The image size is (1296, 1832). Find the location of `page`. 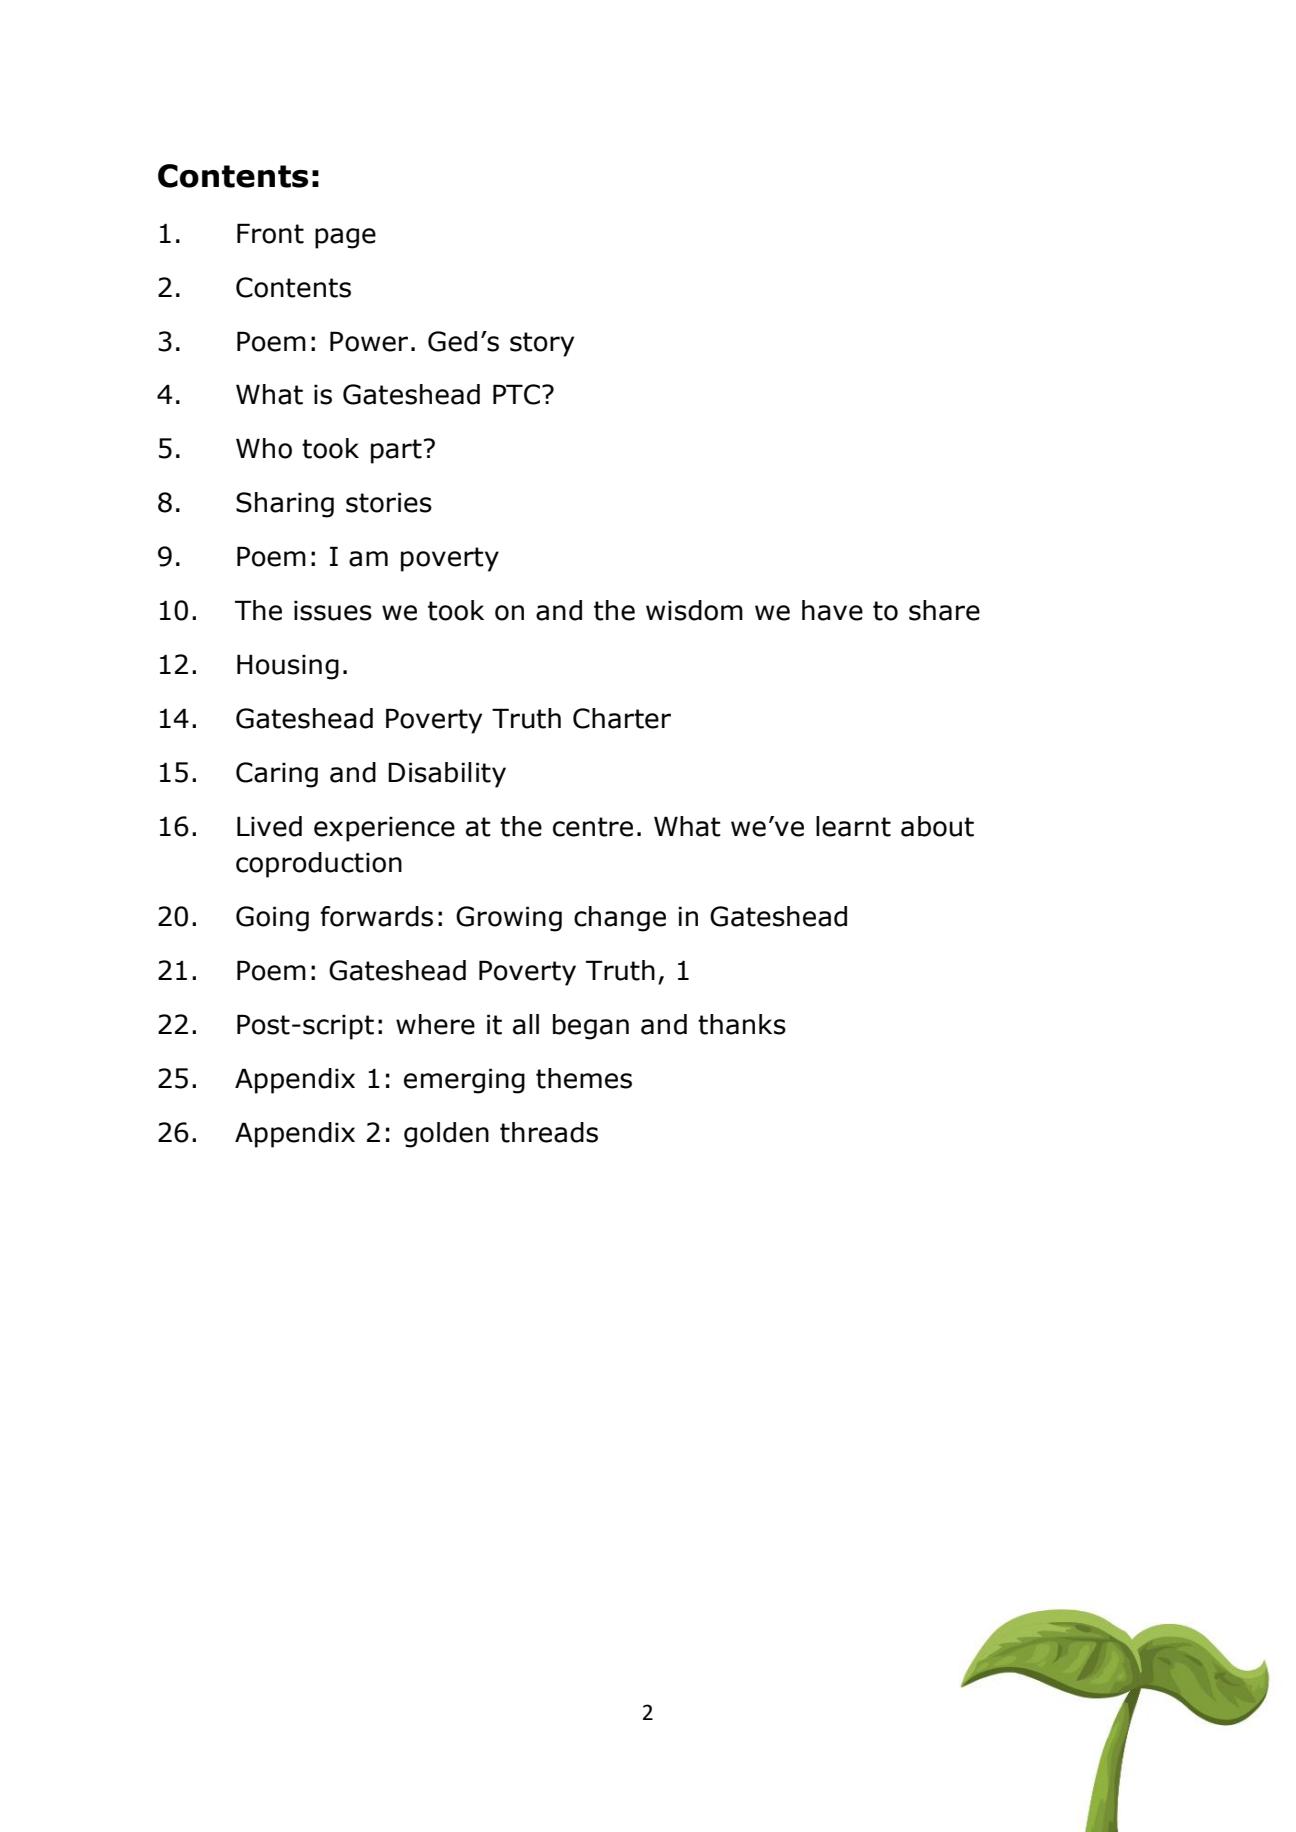

page is located at coordinates (345, 238).
